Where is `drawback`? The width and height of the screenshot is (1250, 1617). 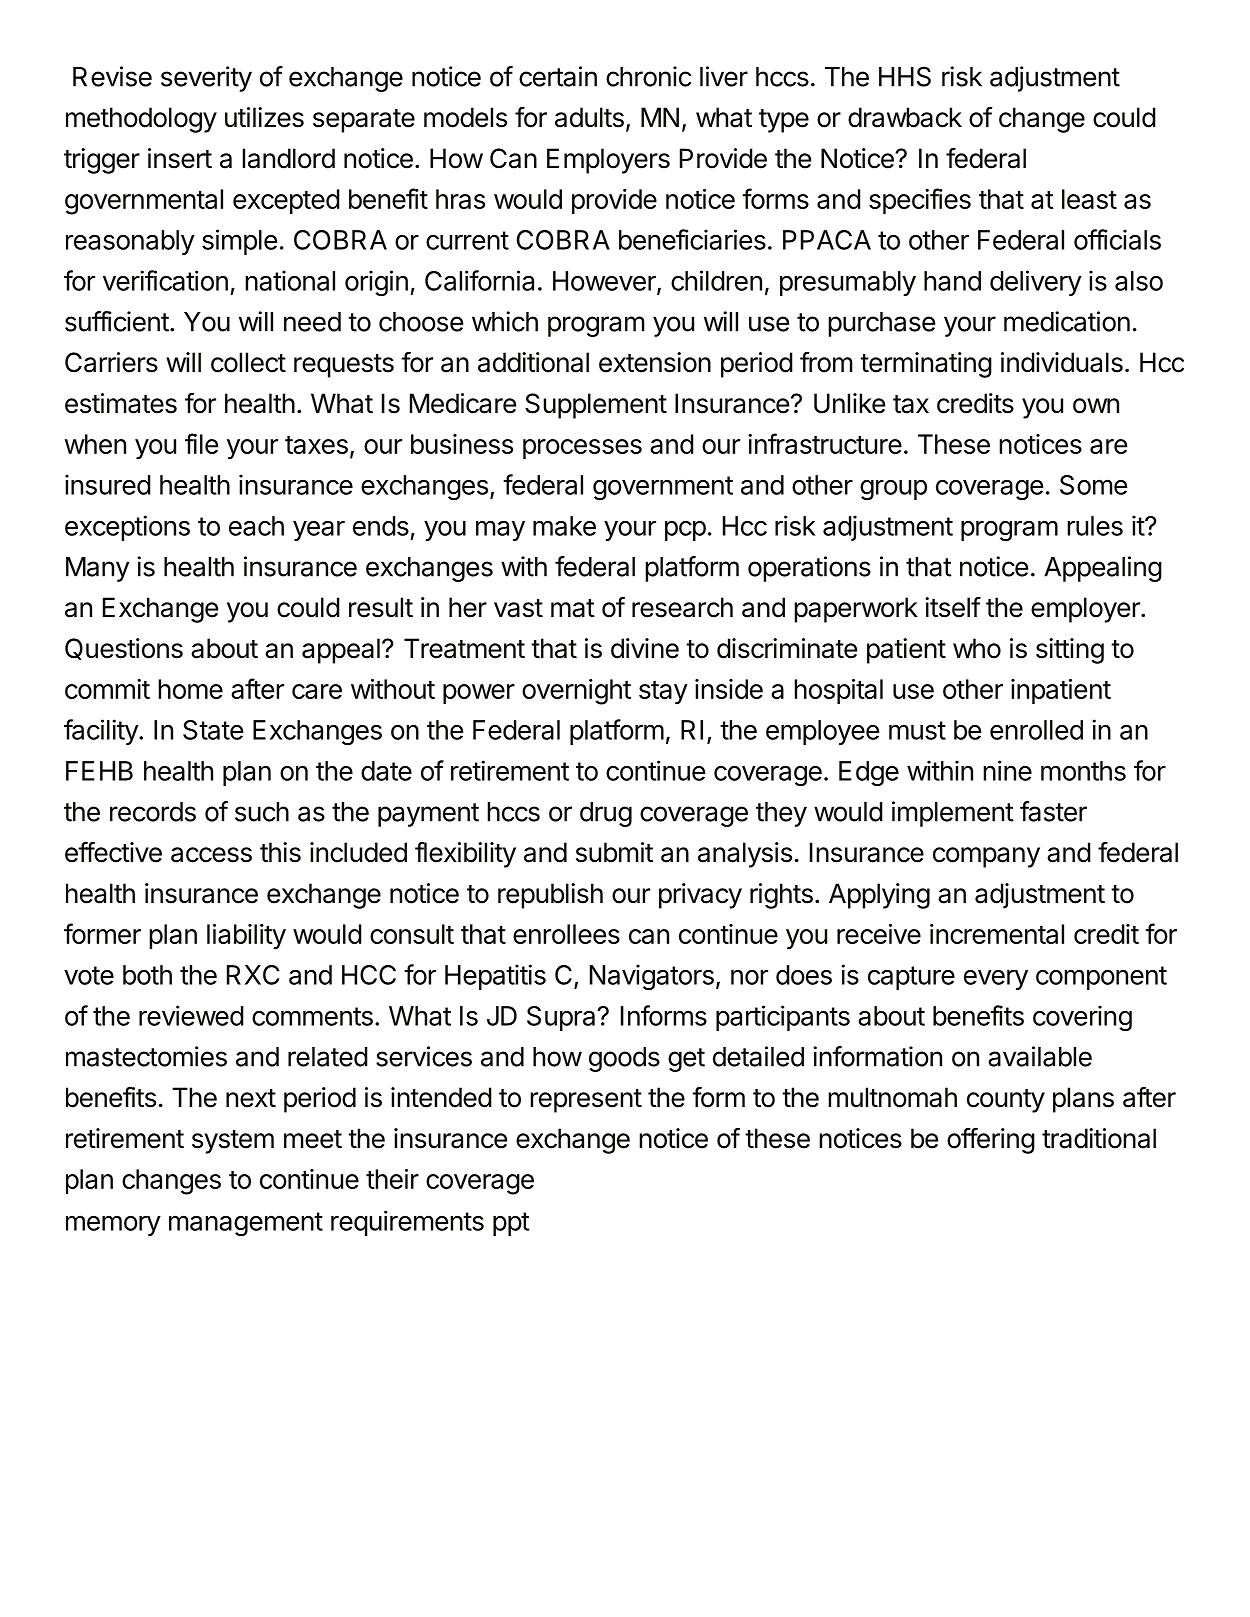 drawback is located at coordinates (905, 117).
